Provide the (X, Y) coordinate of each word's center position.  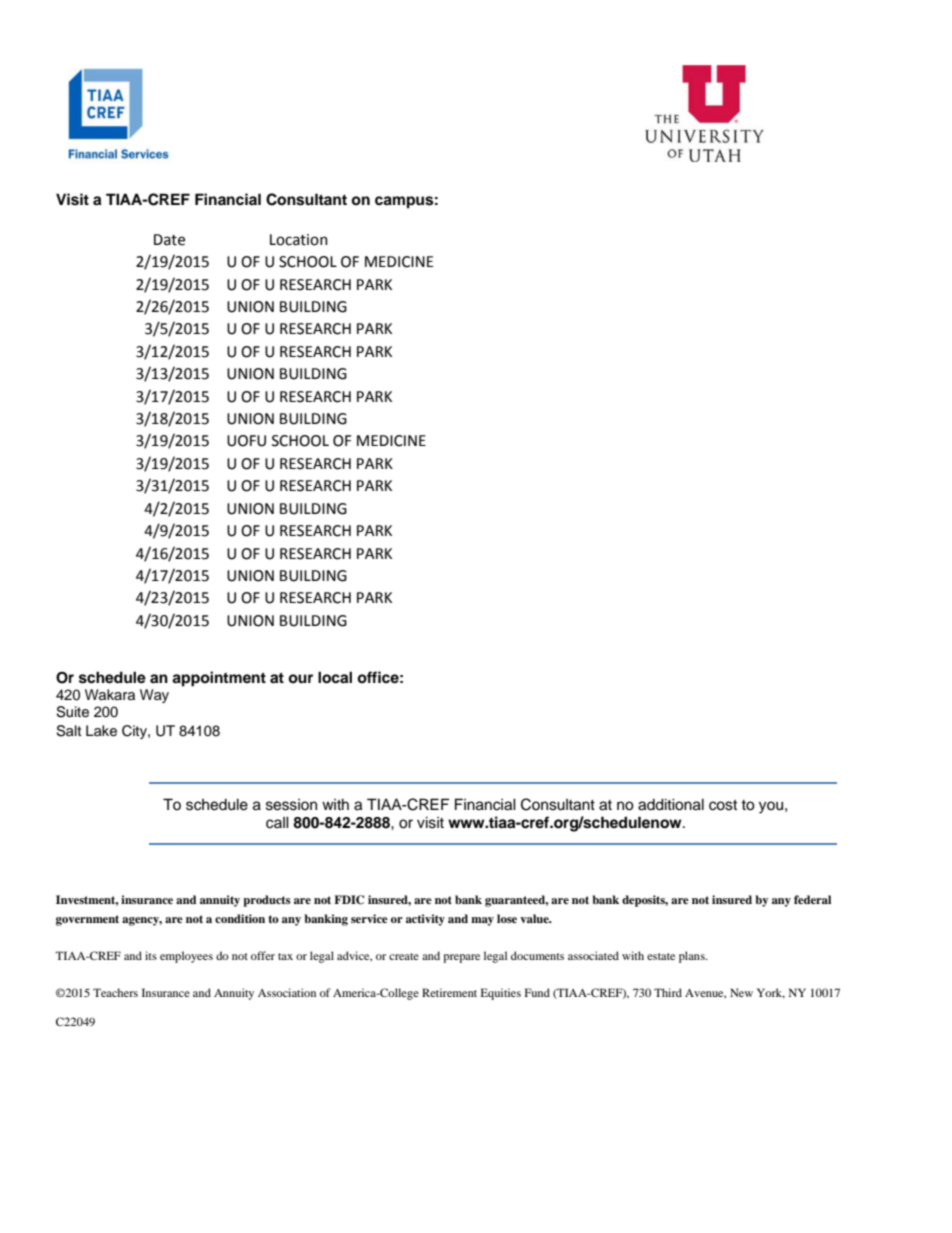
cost (723, 805)
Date (169, 240)
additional (671, 804)
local (335, 677)
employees (186, 957)
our (300, 679)
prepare (461, 958)
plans (693, 957)
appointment (219, 679)
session (291, 805)
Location (299, 240)
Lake (101, 731)
